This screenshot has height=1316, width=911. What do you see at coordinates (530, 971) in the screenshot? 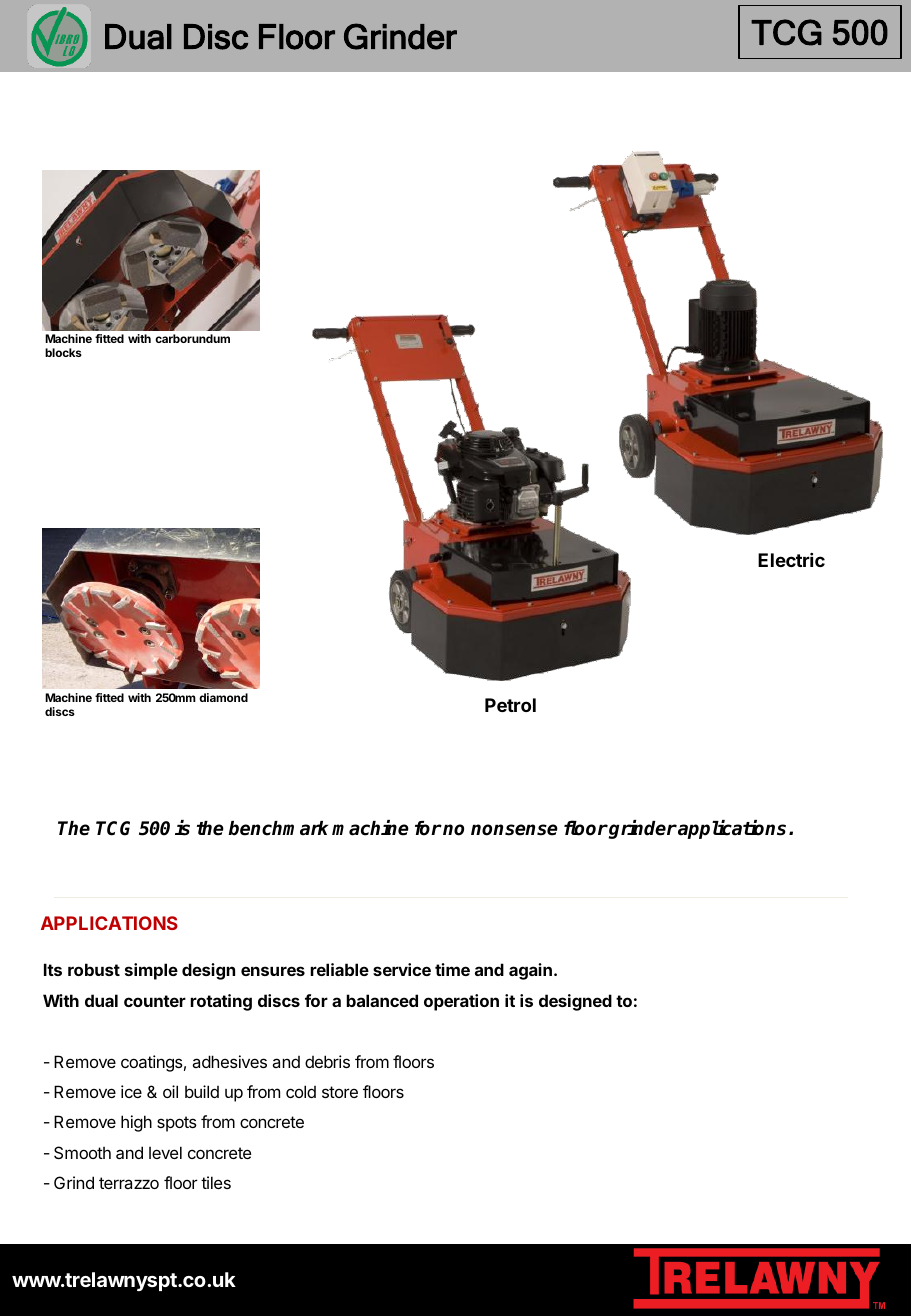
I see `again` at bounding box center [530, 971].
